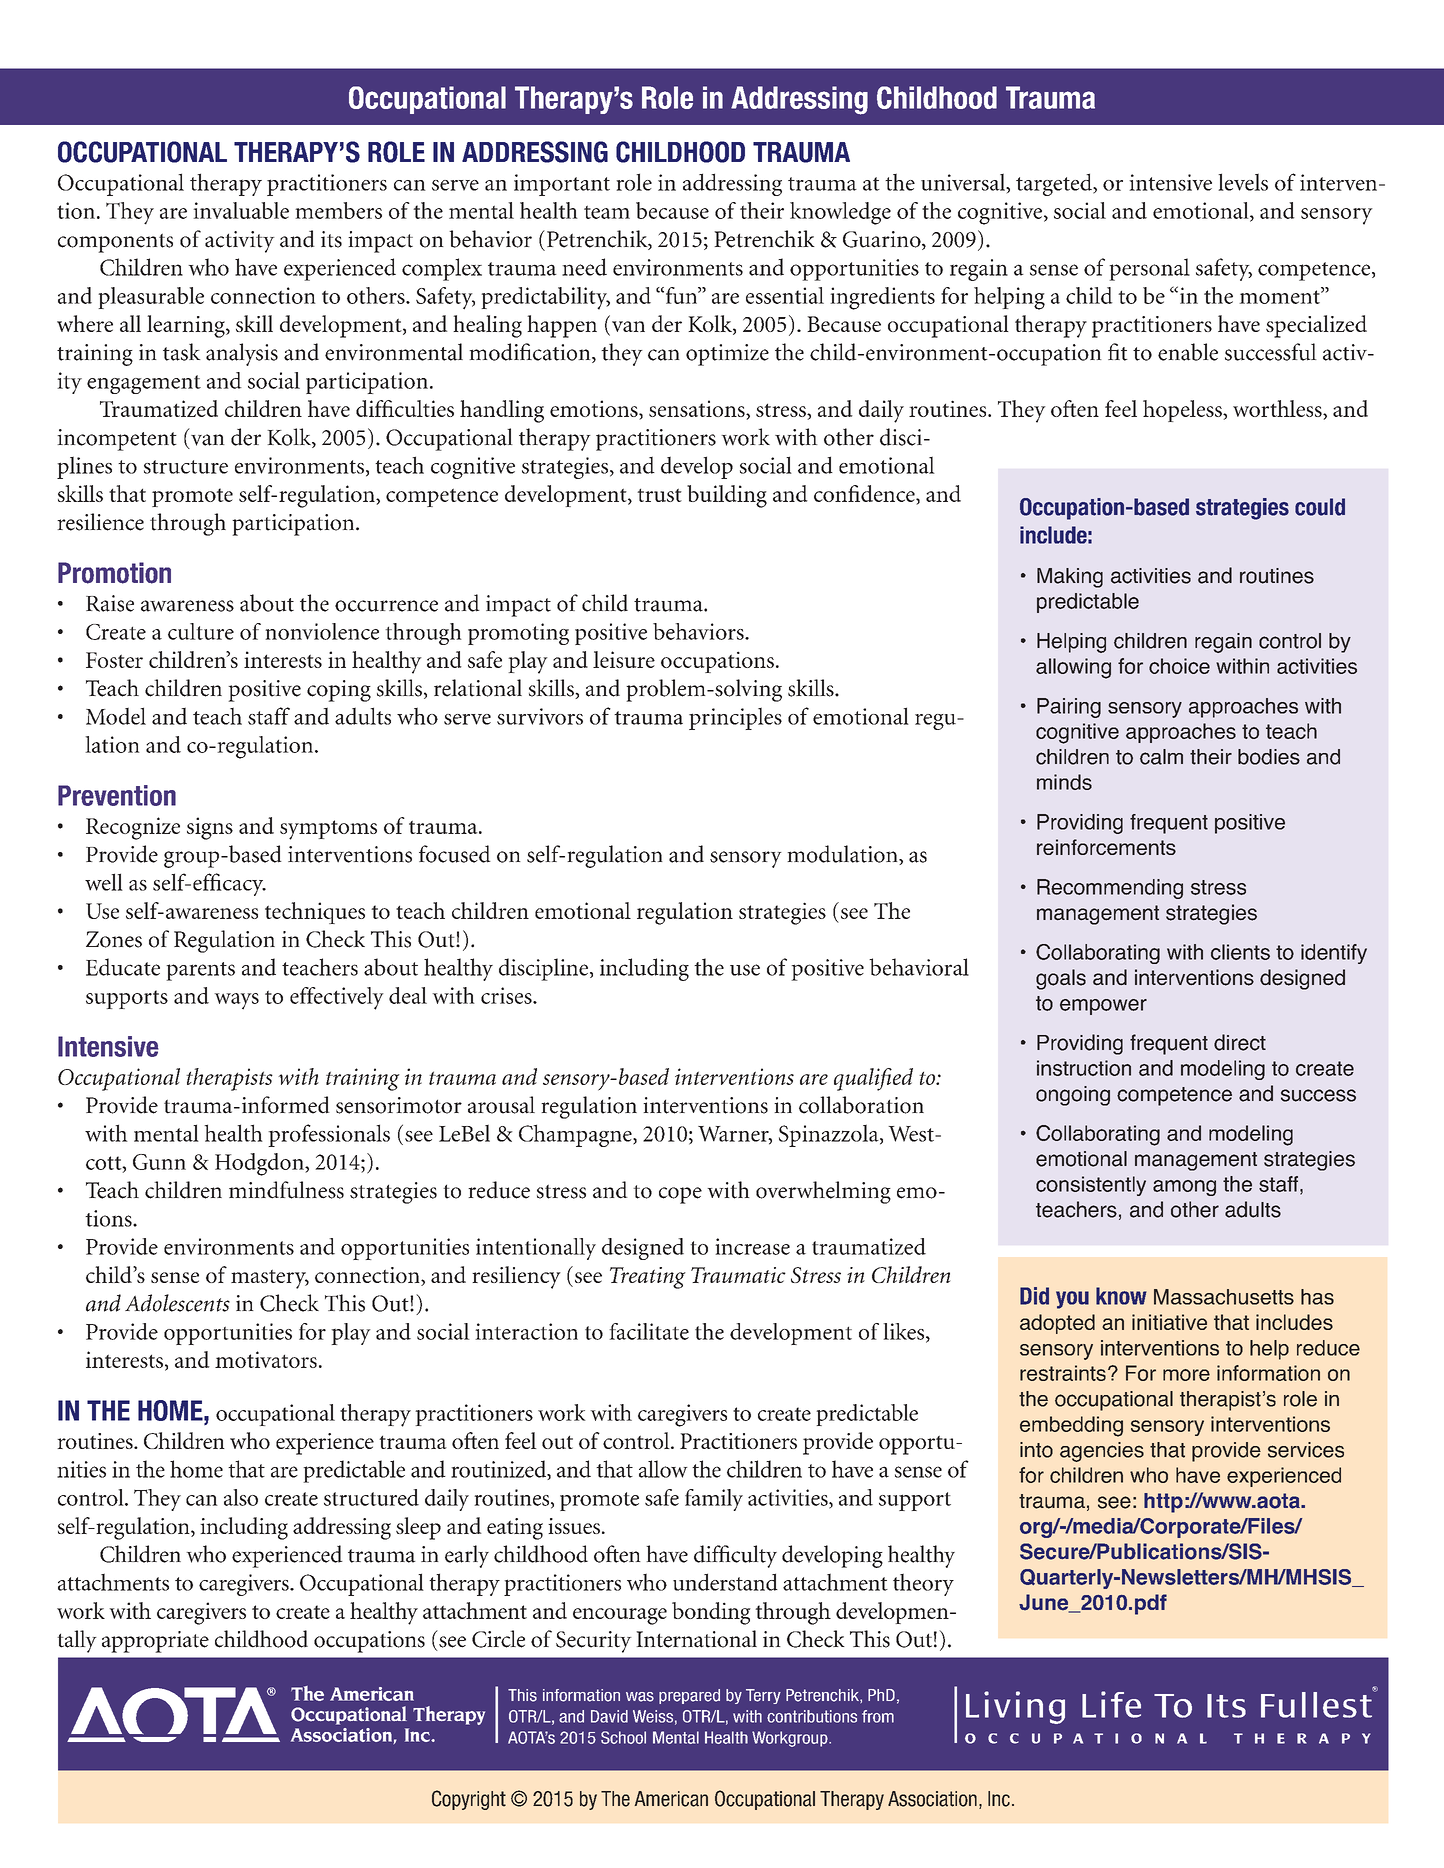 Image resolution: width=1444 pixels, height=1868 pixels. I want to click on among, so click(1184, 1188).
